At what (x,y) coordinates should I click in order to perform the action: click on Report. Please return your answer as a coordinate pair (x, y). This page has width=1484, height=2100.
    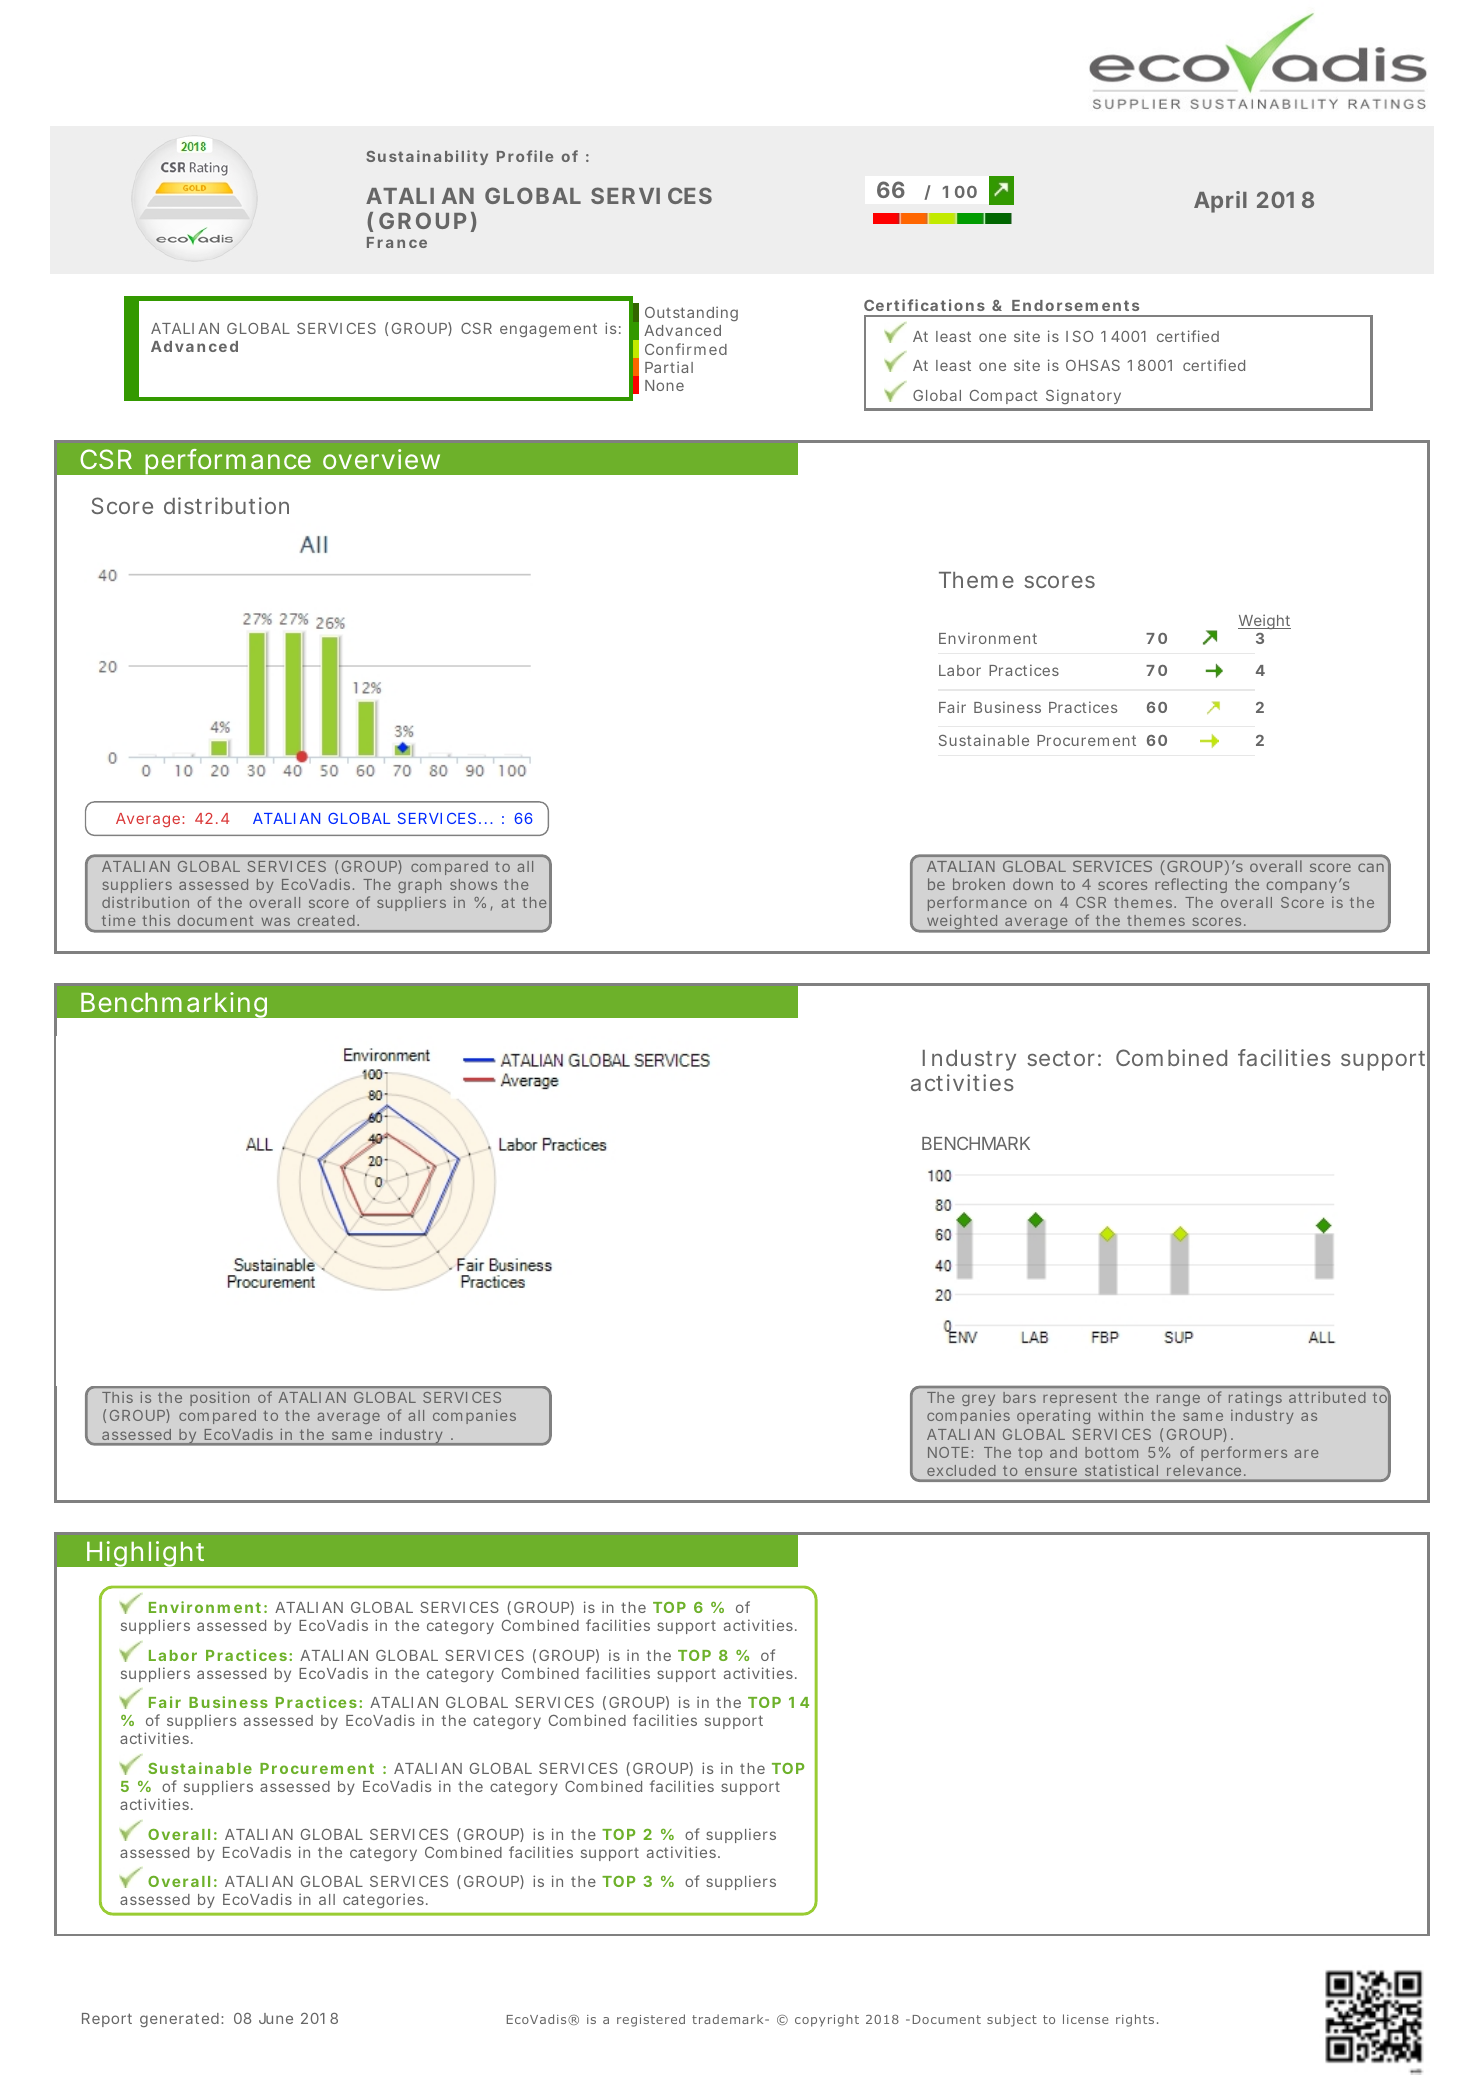
    Looking at the image, I should click on (107, 2020).
